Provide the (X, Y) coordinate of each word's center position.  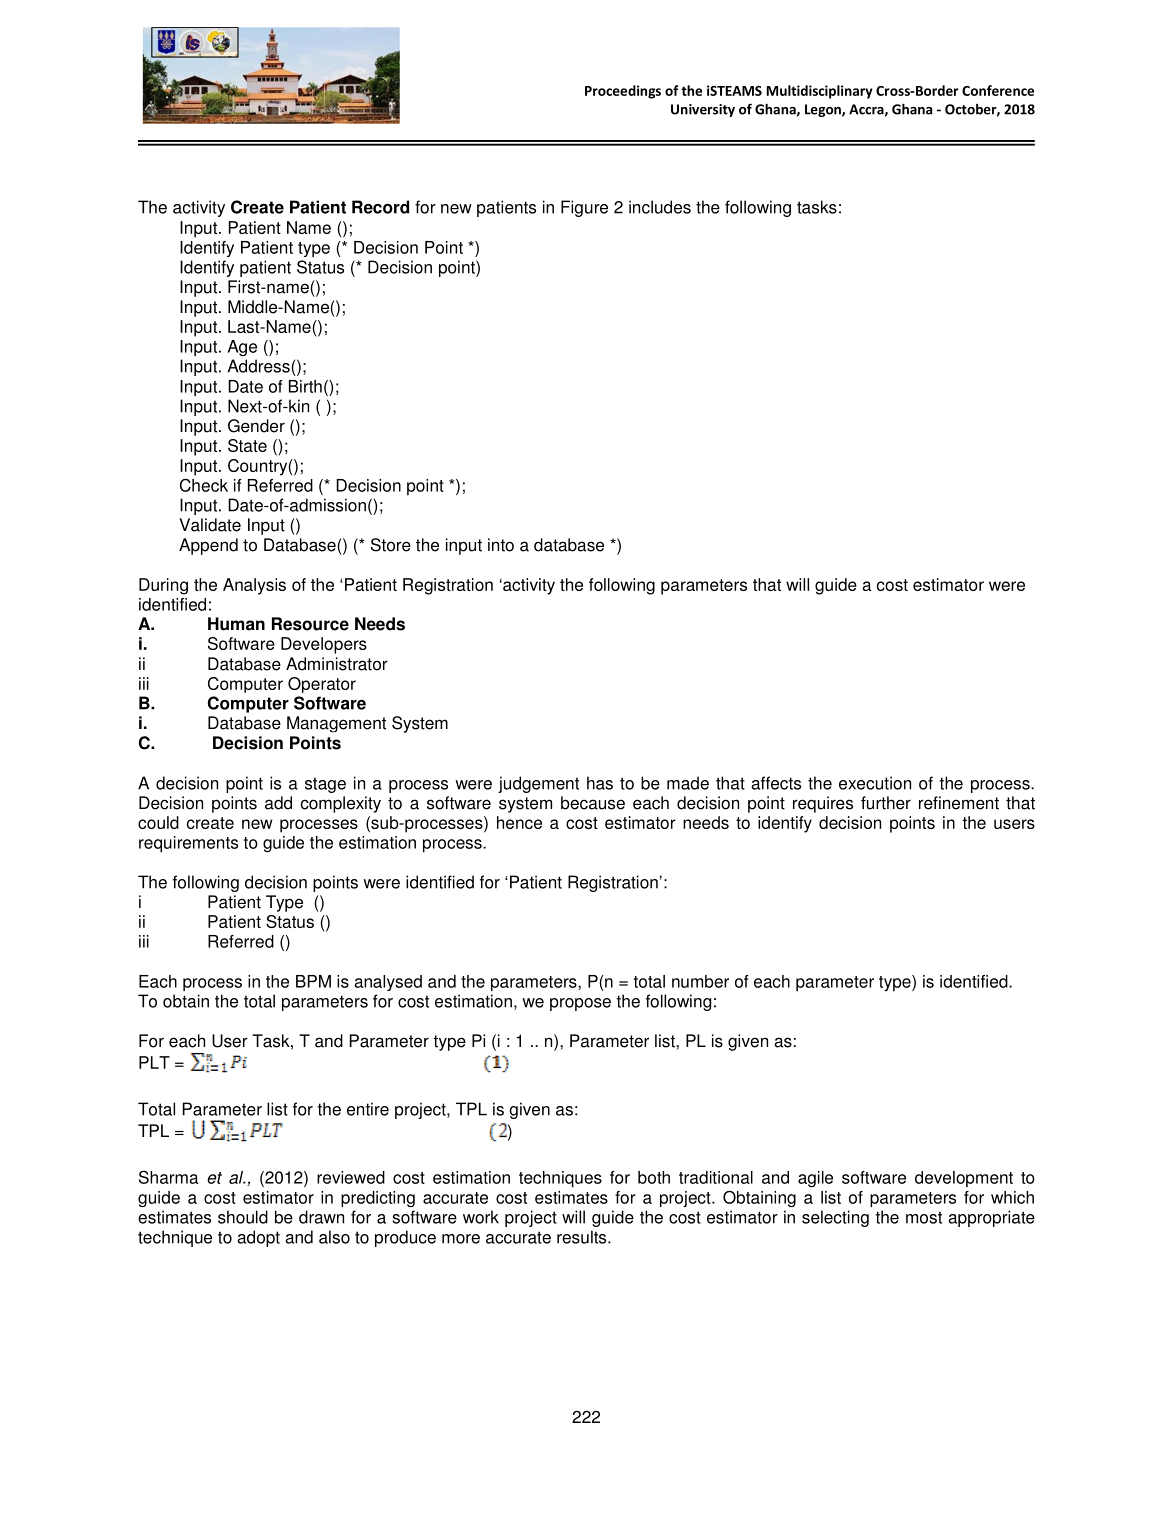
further (886, 803)
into (501, 545)
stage (325, 785)
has (600, 783)
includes (660, 207)
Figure (584, 208)
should (243, 1217)
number (700, 981)
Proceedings (623, 92)
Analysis (254, 586)
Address (260, 366)
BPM (313, 981)
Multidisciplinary (820, 92)
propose (580, 1004)
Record (380, 207)
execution (875, 783)
